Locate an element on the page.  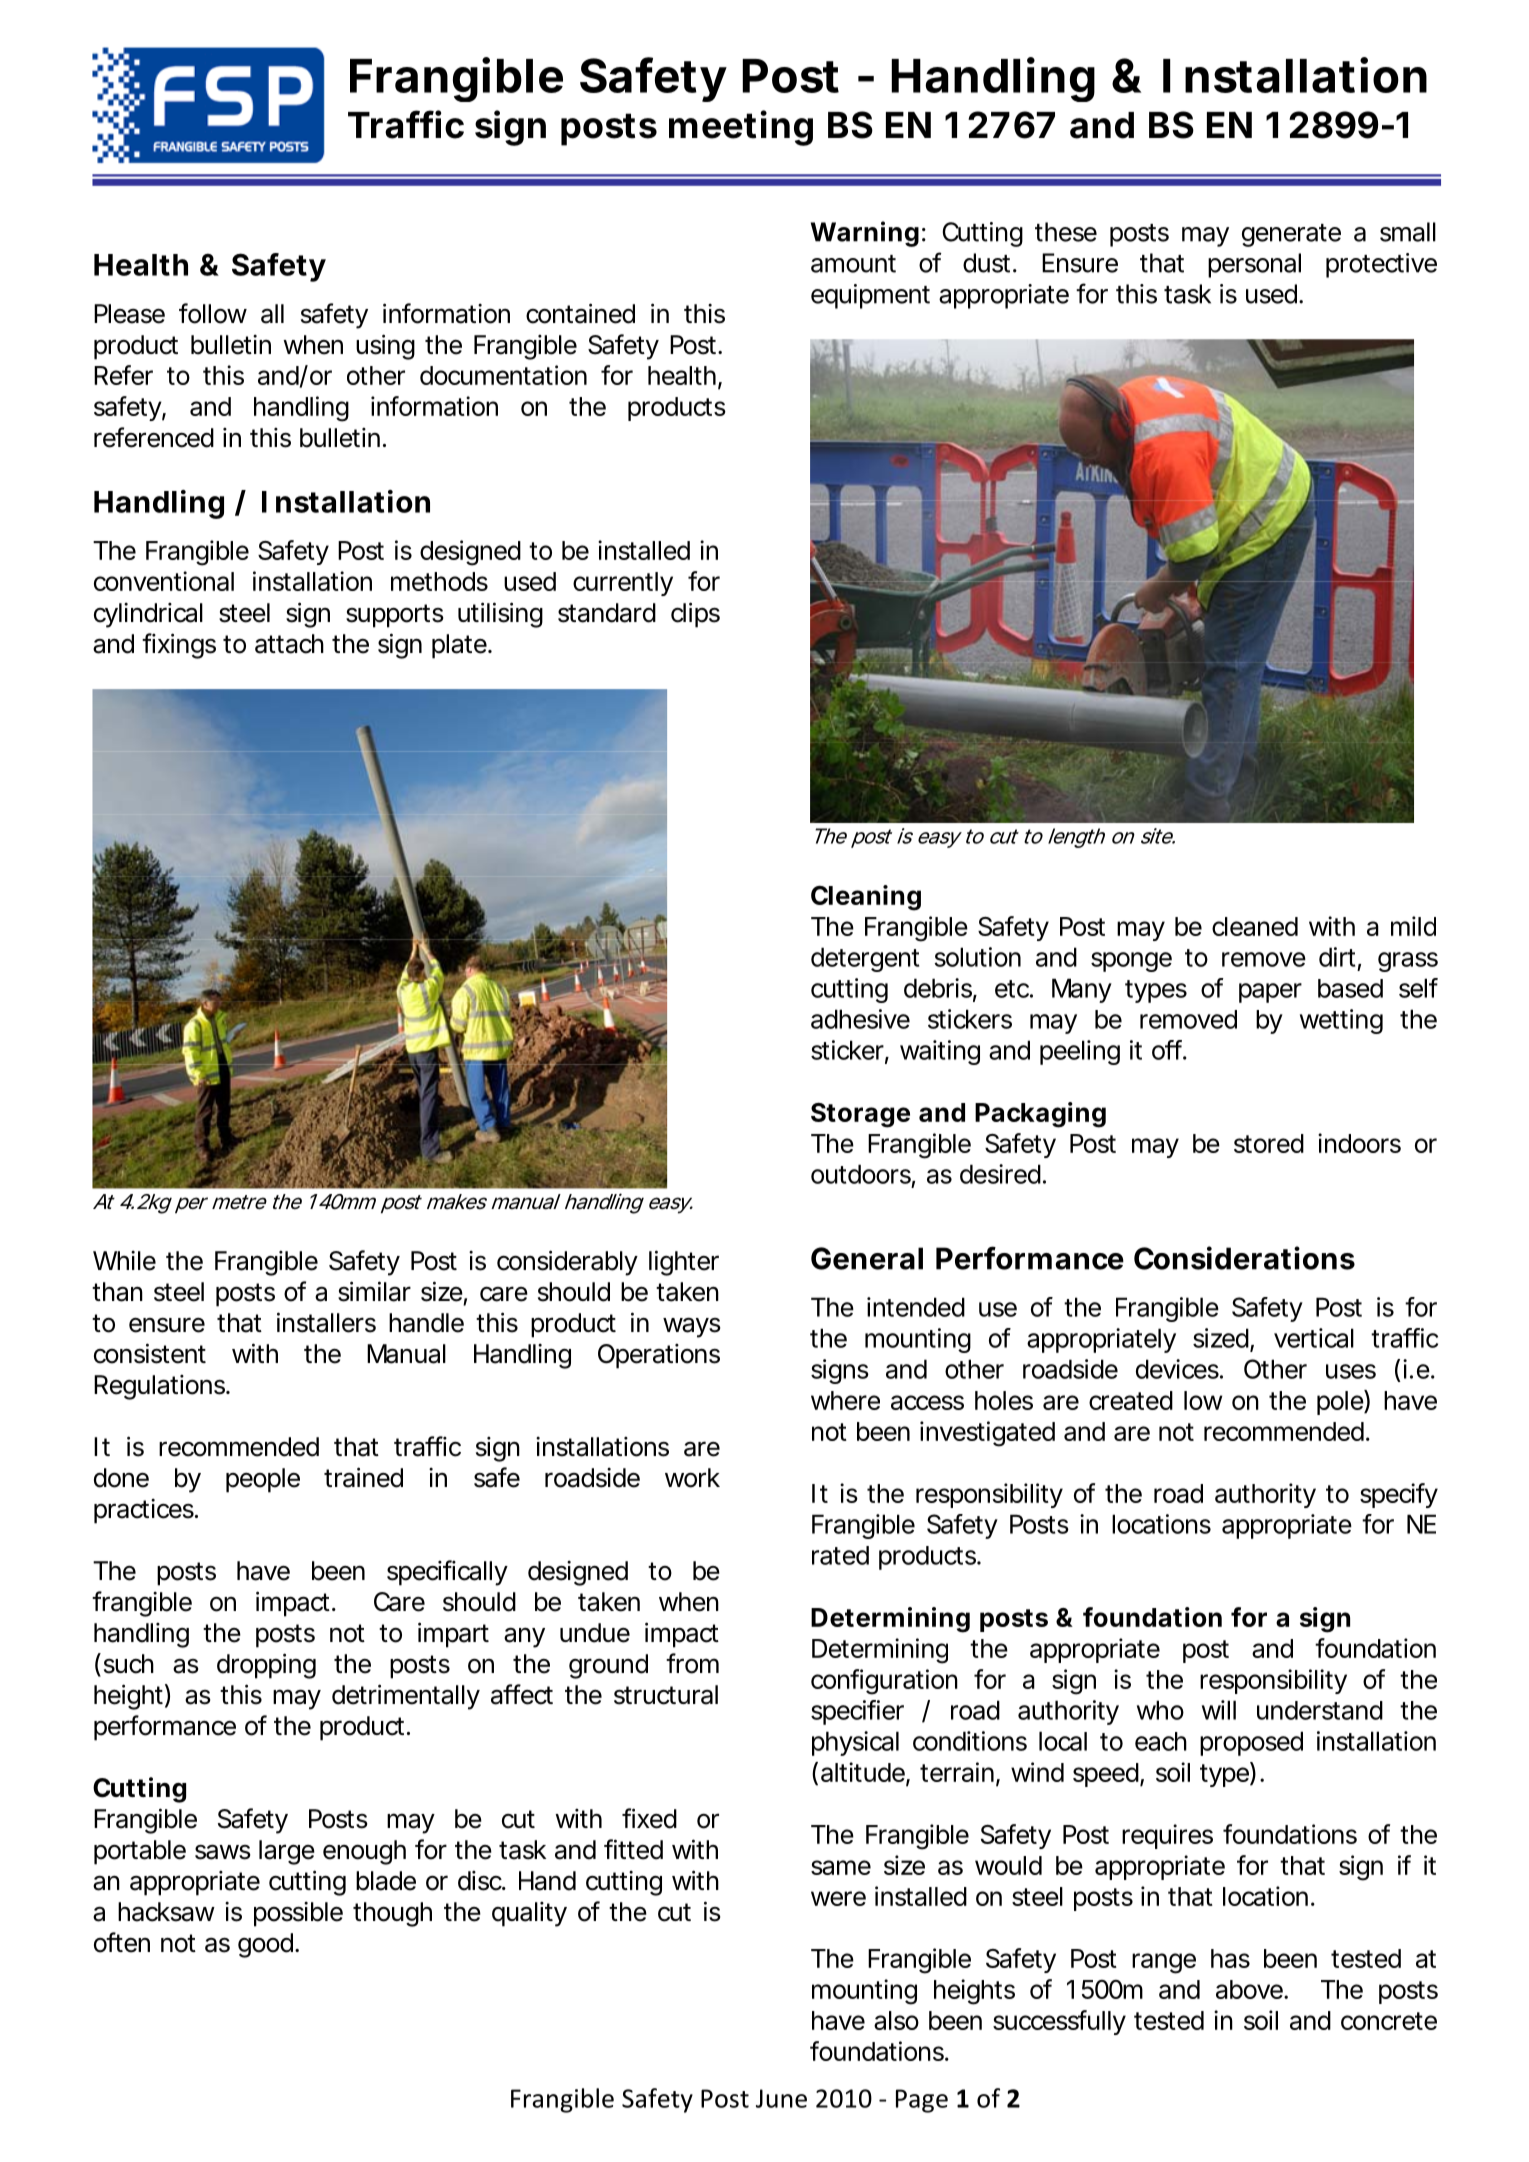
Cleaning is located at coordinates (866, 898).
